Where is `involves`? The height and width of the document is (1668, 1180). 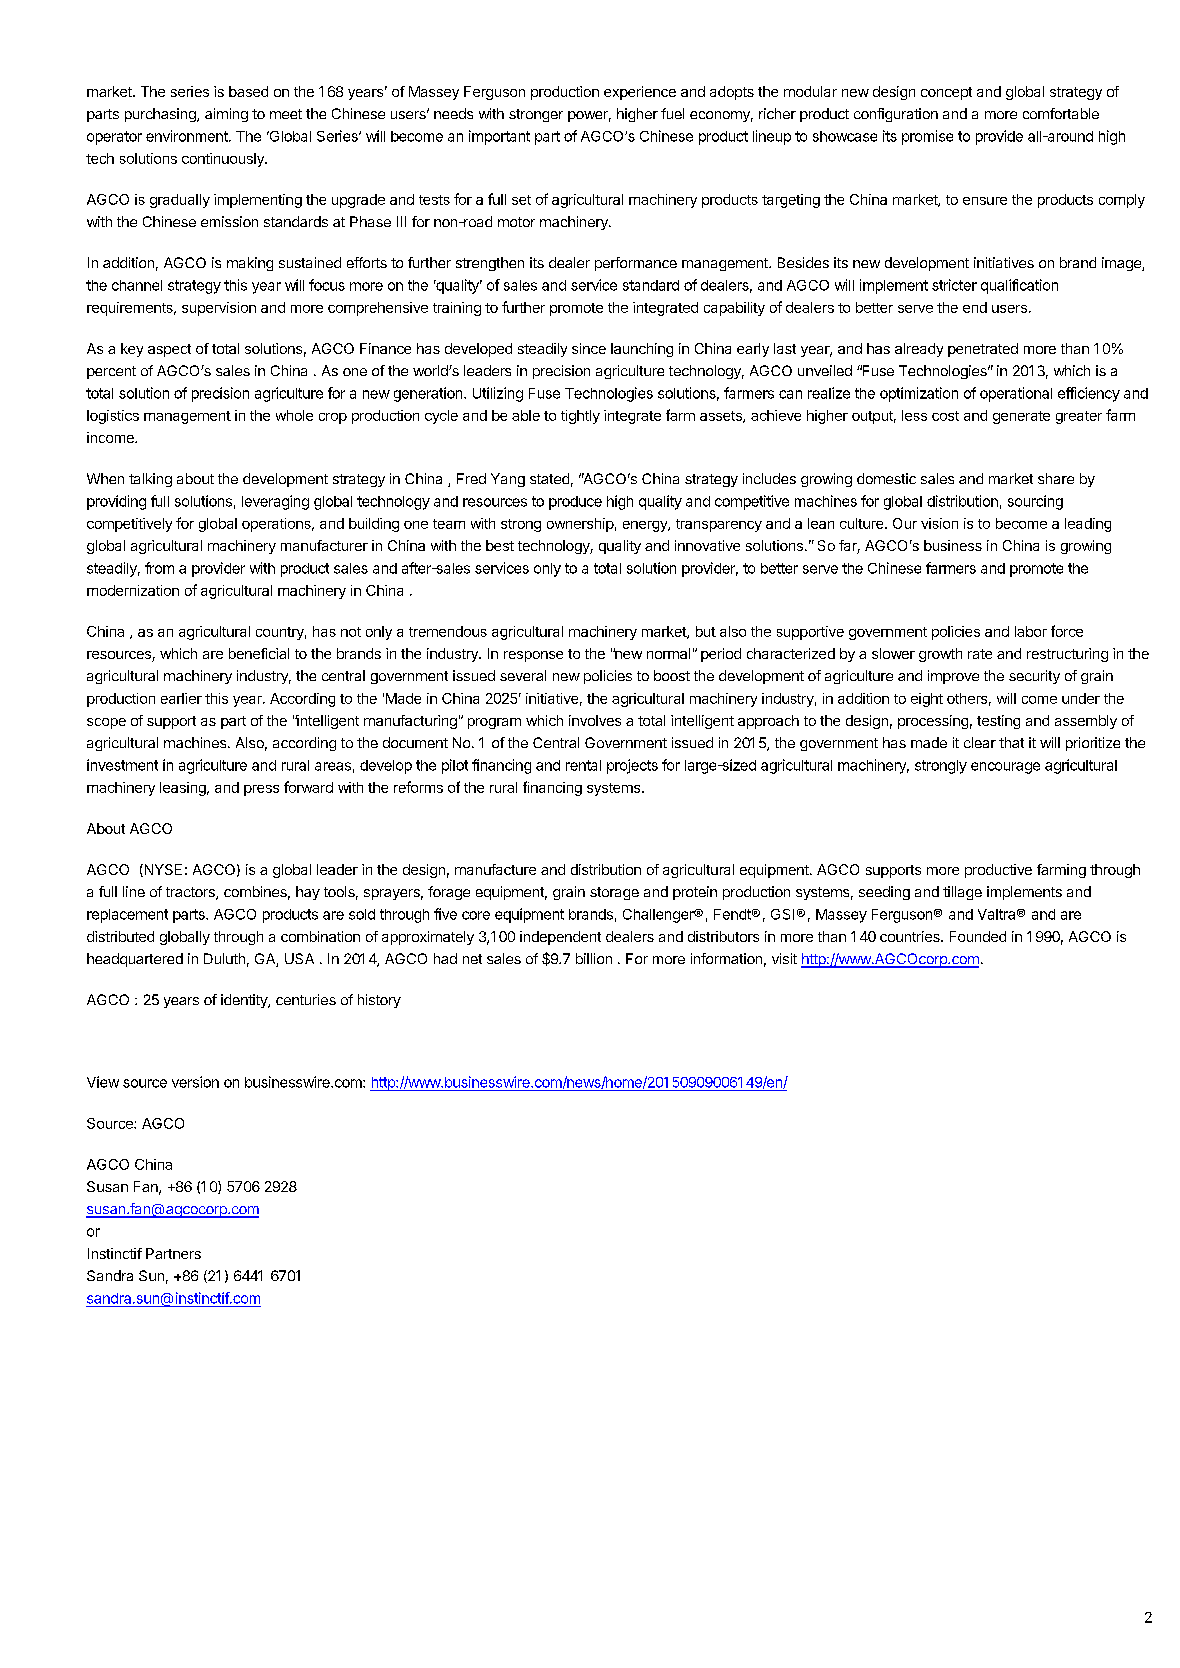 involves is located at coordinates (595, 720).
